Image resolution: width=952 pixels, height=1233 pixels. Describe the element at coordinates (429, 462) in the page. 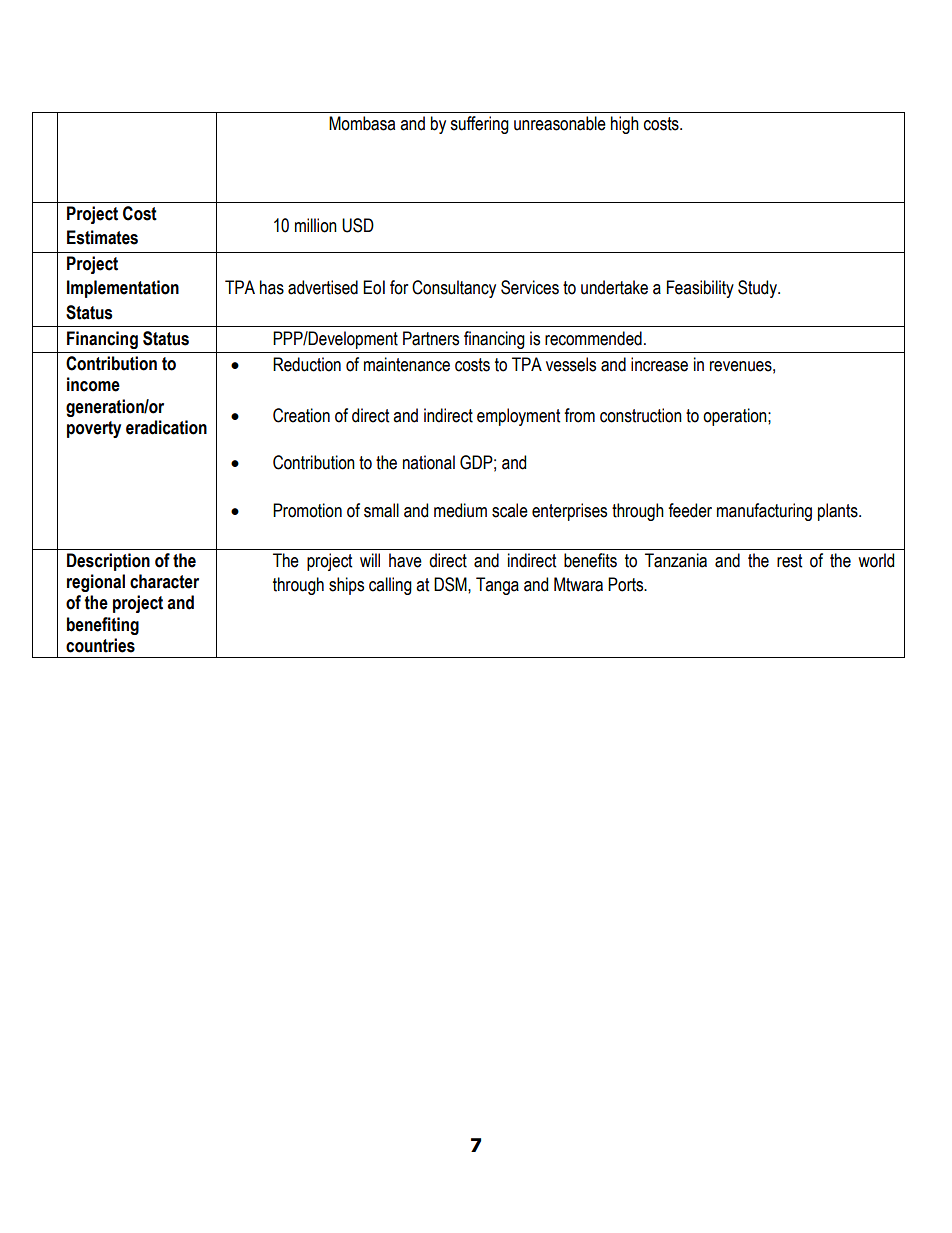

I see `national` at that location.
